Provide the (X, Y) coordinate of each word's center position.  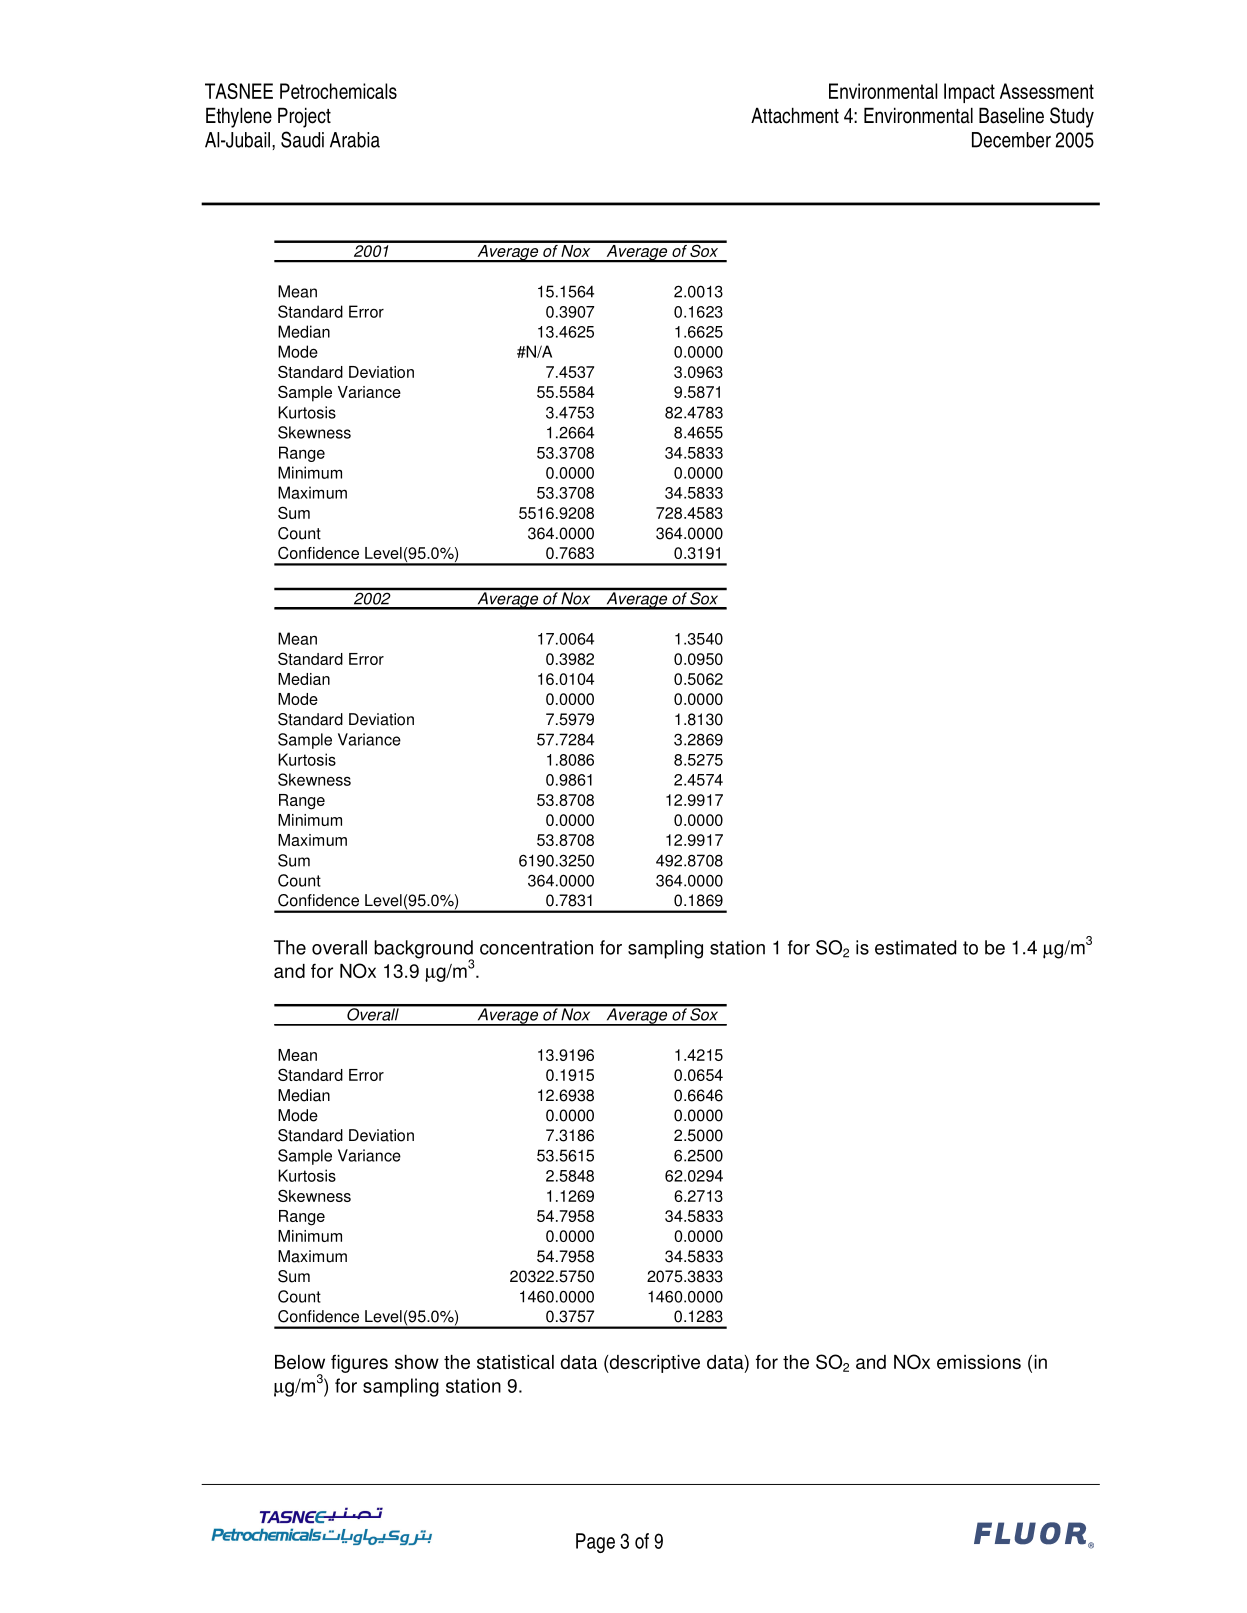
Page (595, 1543)
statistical (515, 1362)
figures (359, 1364)
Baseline (1011, 115)
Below (300, 1362)
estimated (915, 947)
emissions (979, 1362)
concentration (536, 947)
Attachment (795, 115)
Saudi (302, 139)
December (1011, 140)
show (417, 1362)
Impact (969, 93)
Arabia (355, 140)
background (424, 950)
